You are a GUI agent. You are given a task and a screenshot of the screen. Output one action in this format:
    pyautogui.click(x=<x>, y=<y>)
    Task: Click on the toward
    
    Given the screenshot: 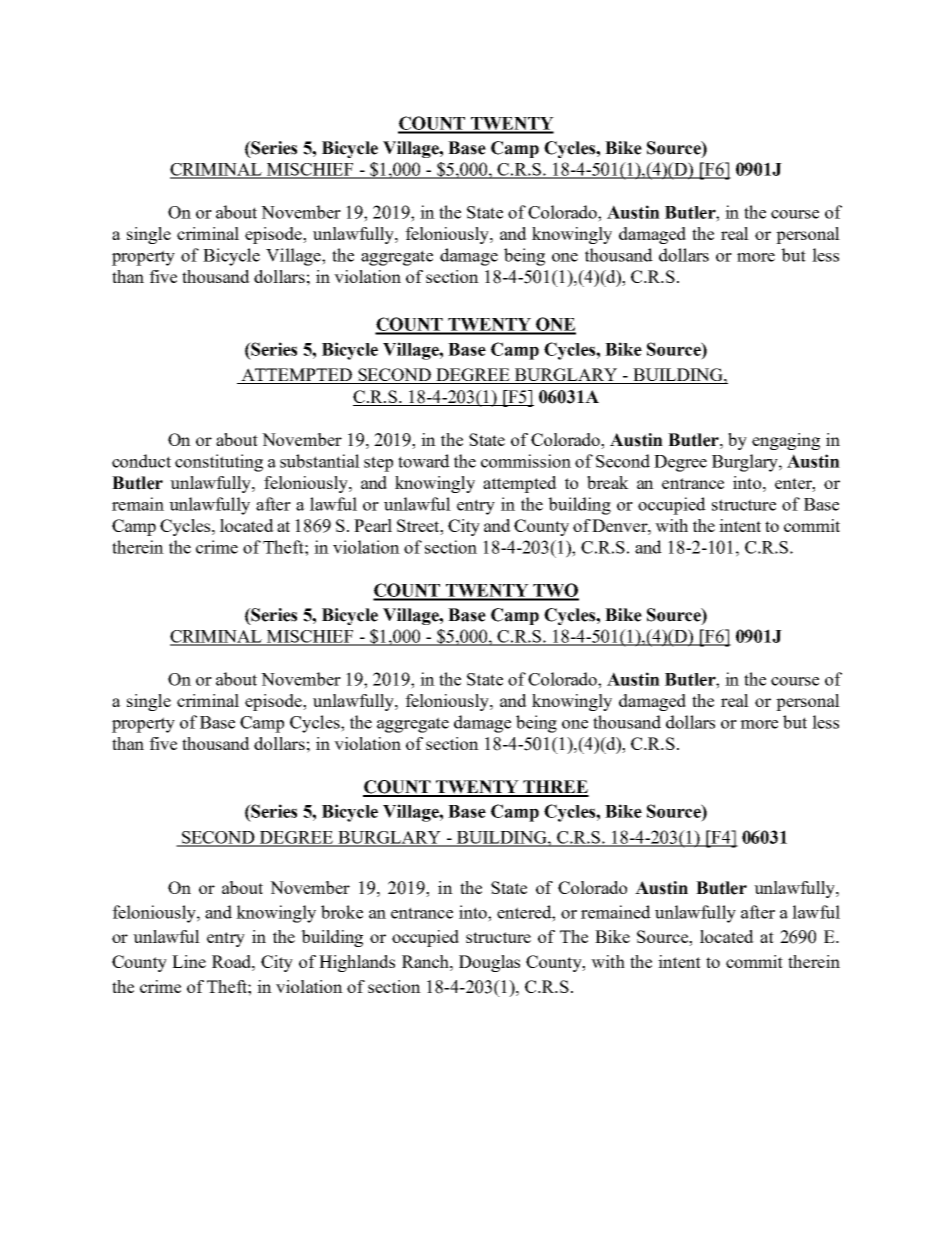 What is the action you would take?
    pyautogui.click(x=424, y=461)
